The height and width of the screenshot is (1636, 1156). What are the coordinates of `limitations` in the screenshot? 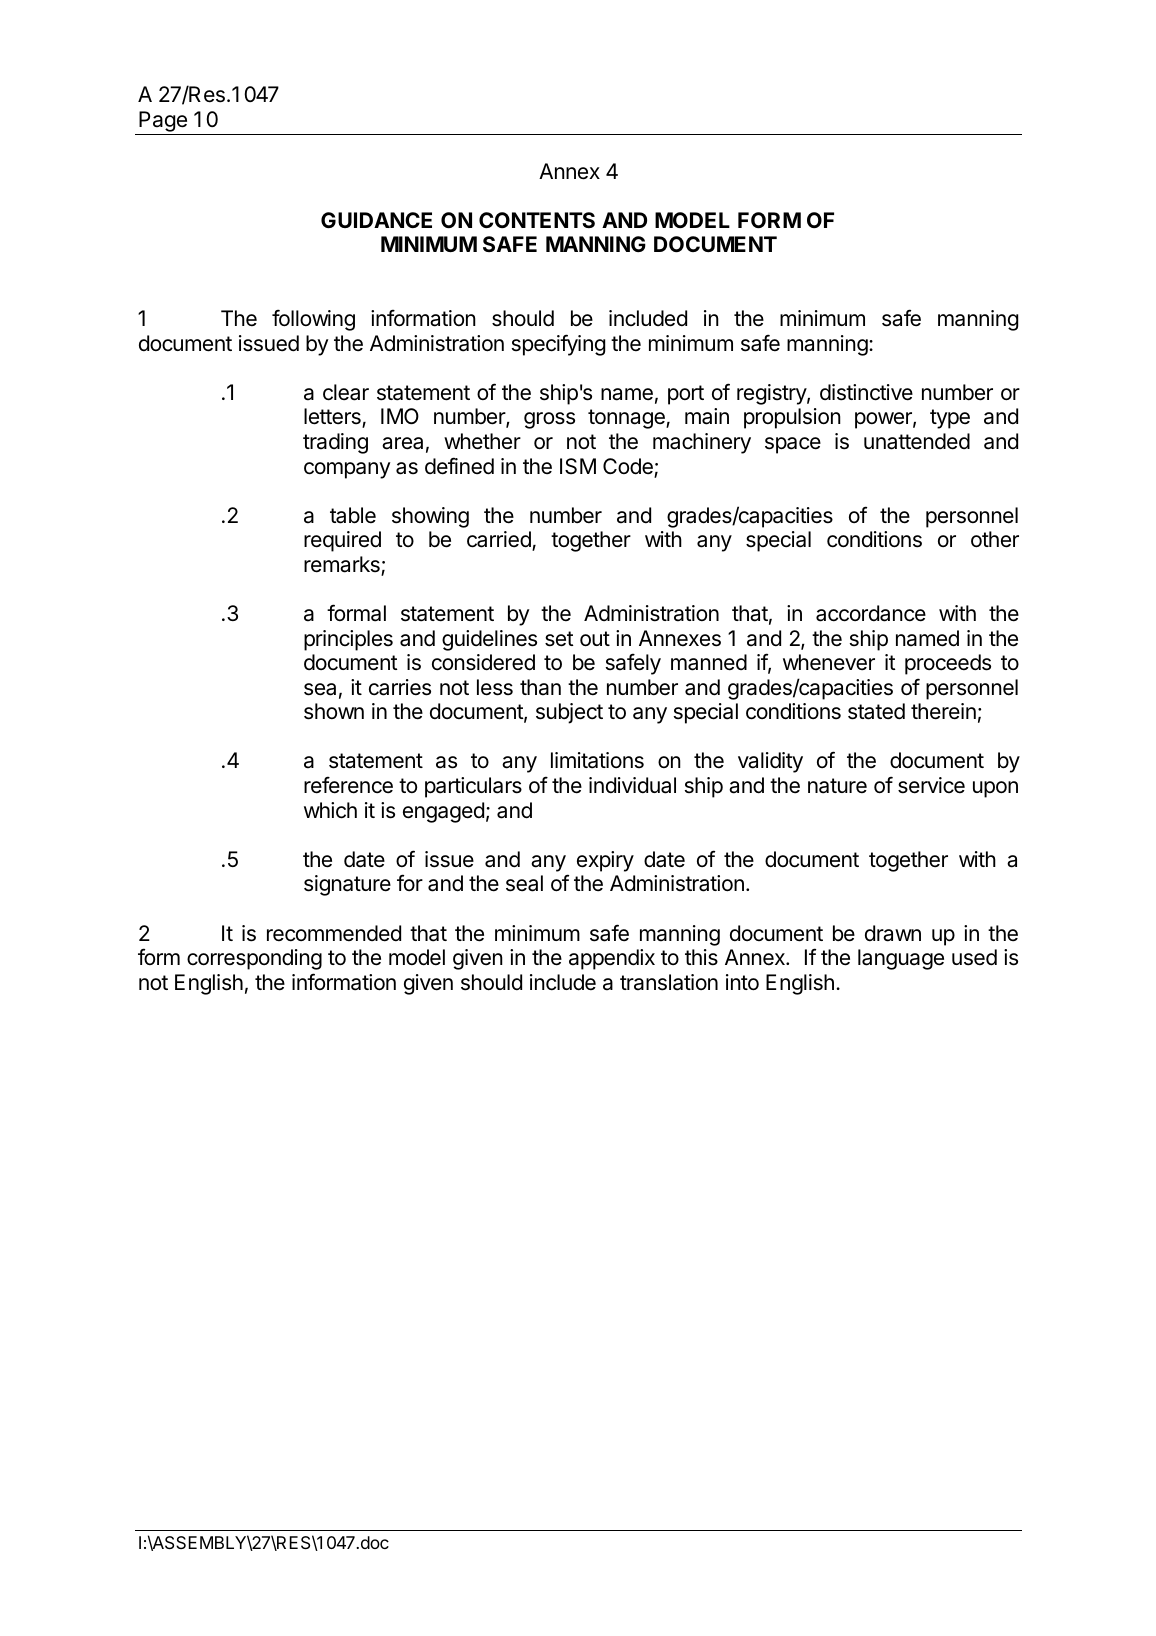 It's located at (597, 760).
